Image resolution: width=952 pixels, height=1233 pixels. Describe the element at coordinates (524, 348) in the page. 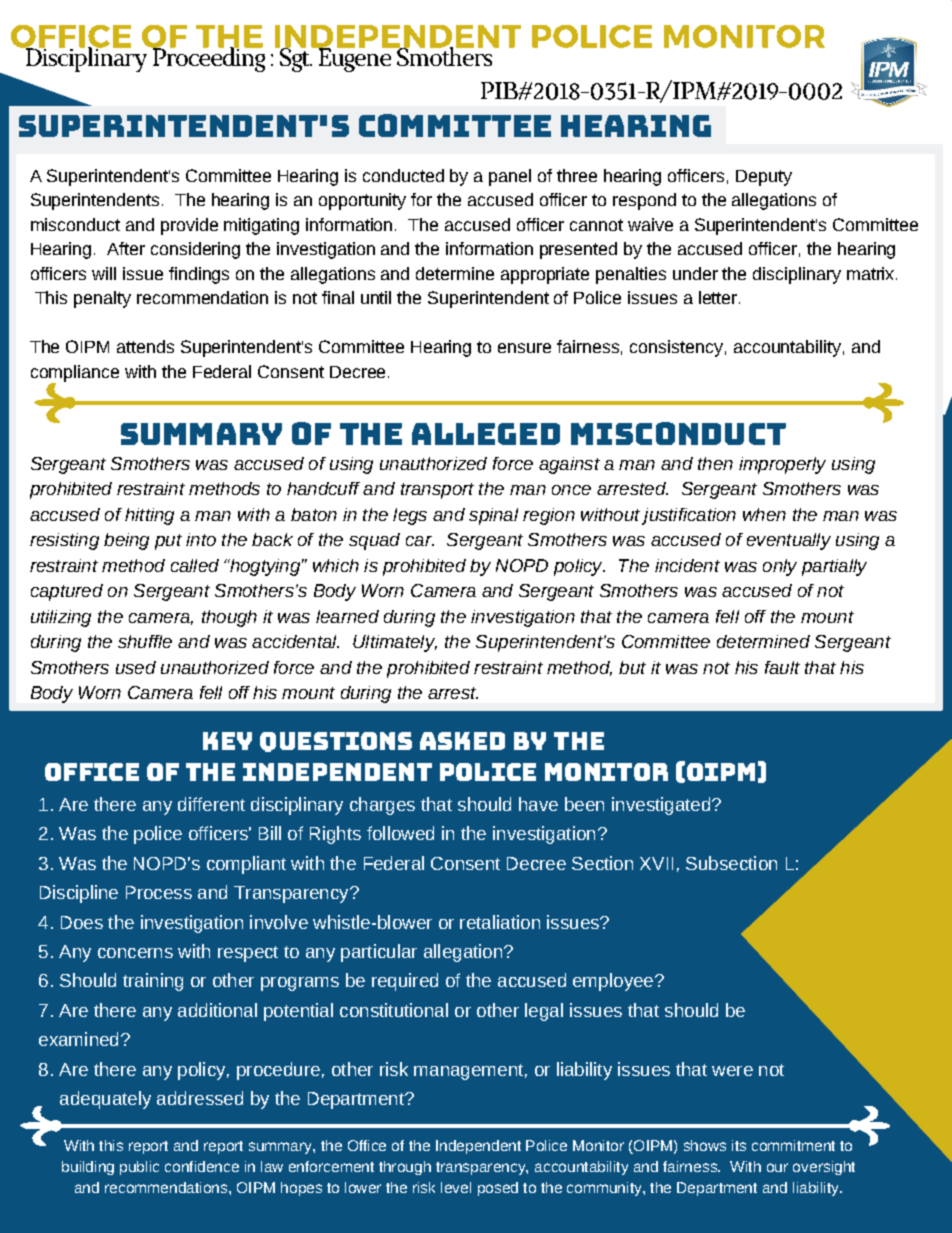

I see `ensure` at that location.
